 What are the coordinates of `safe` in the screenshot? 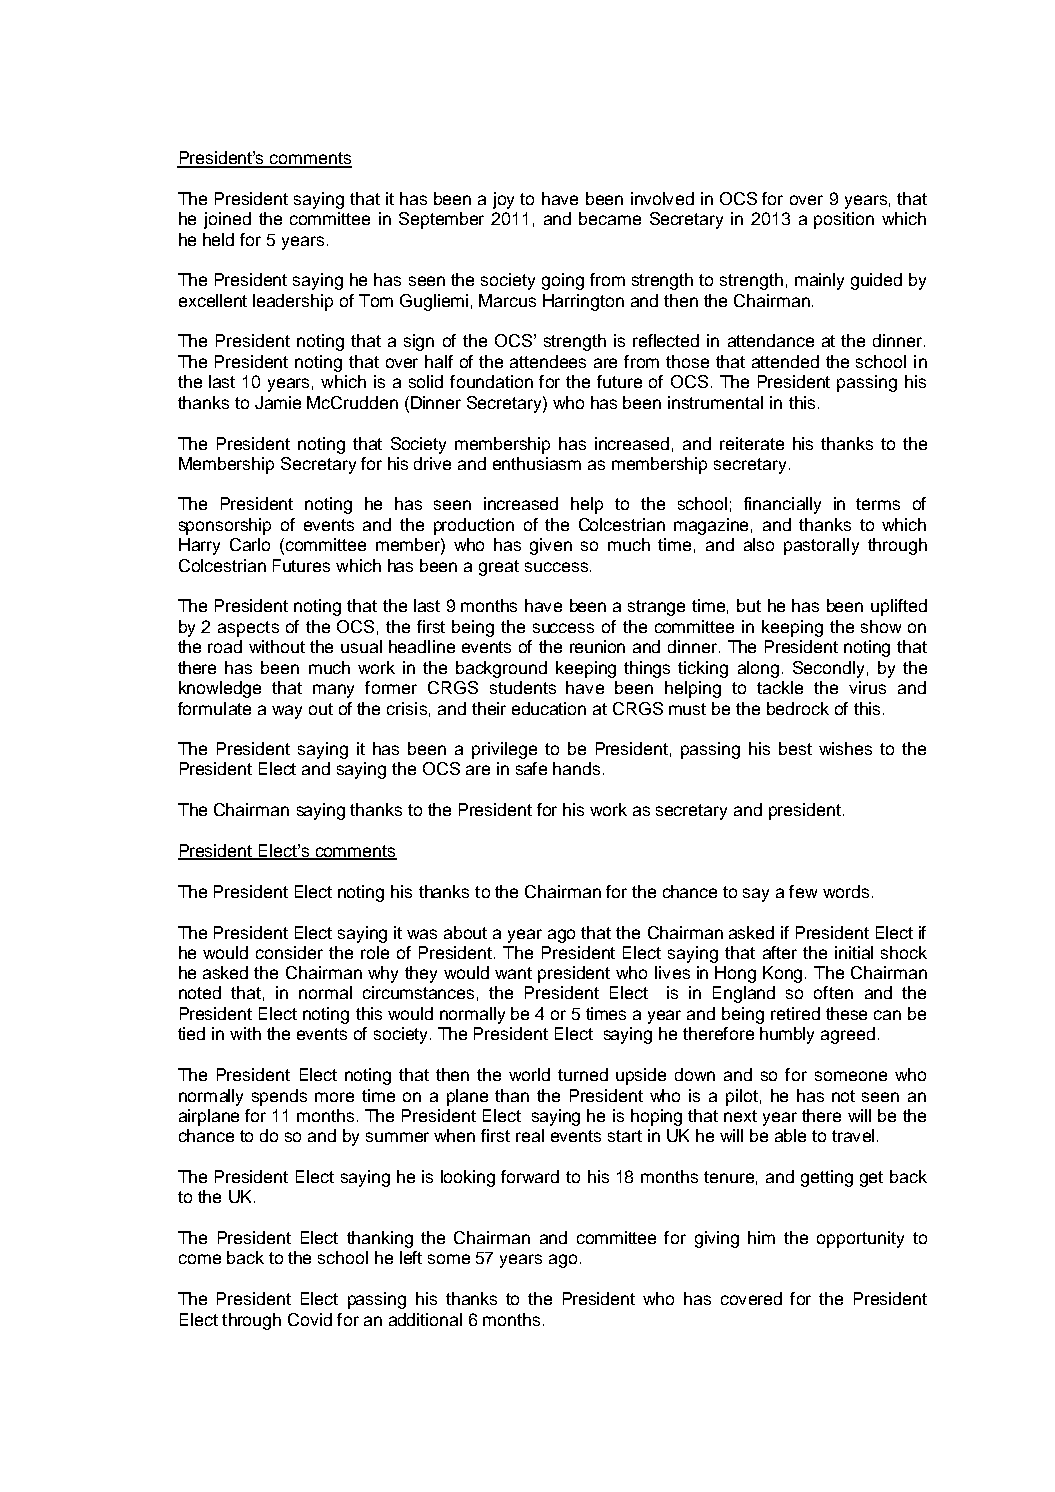 It's located at (531, 768).
